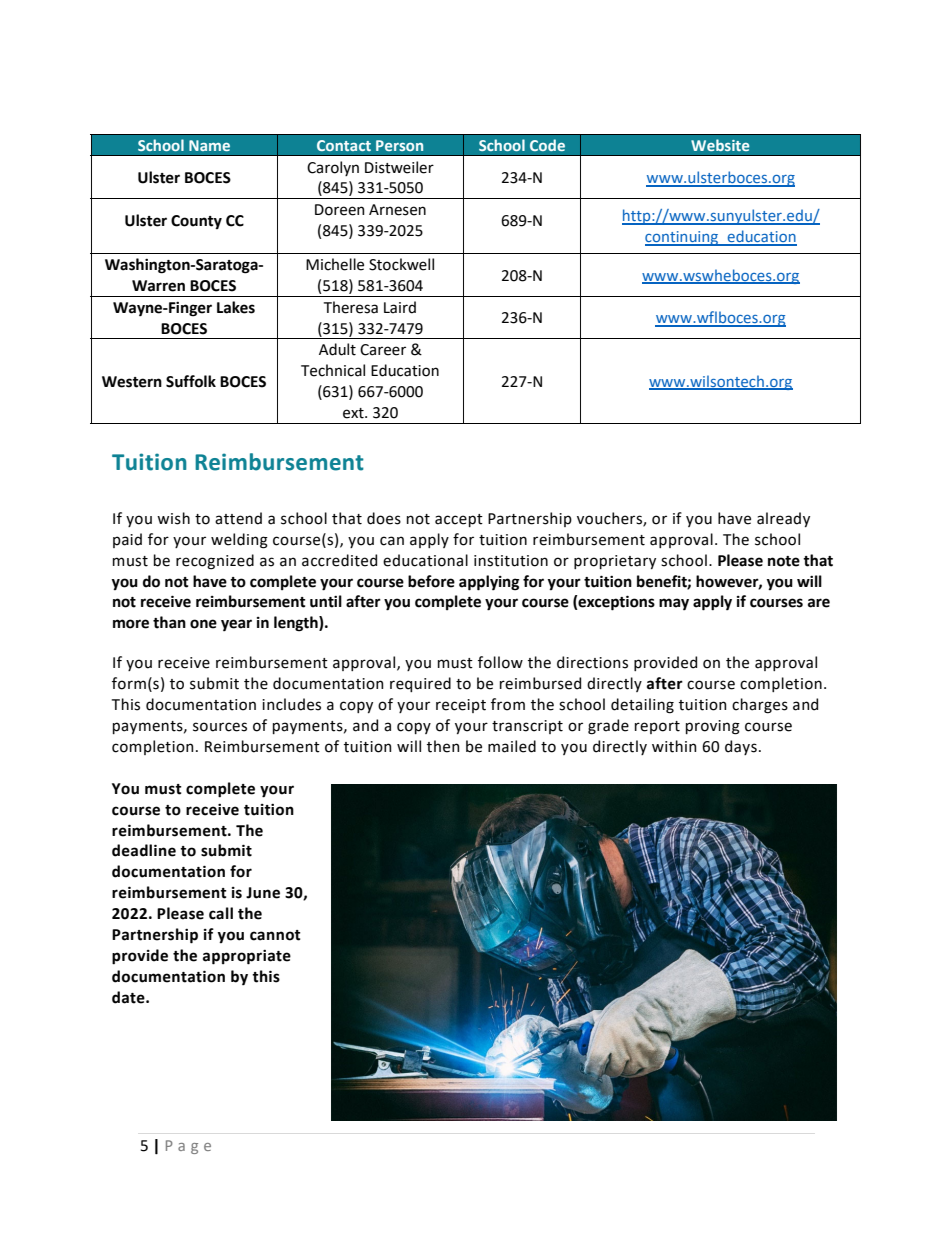  What do you see at coordinates (203, 624) in the screenshot?
I see `one` at bounding box center [203, 624].
